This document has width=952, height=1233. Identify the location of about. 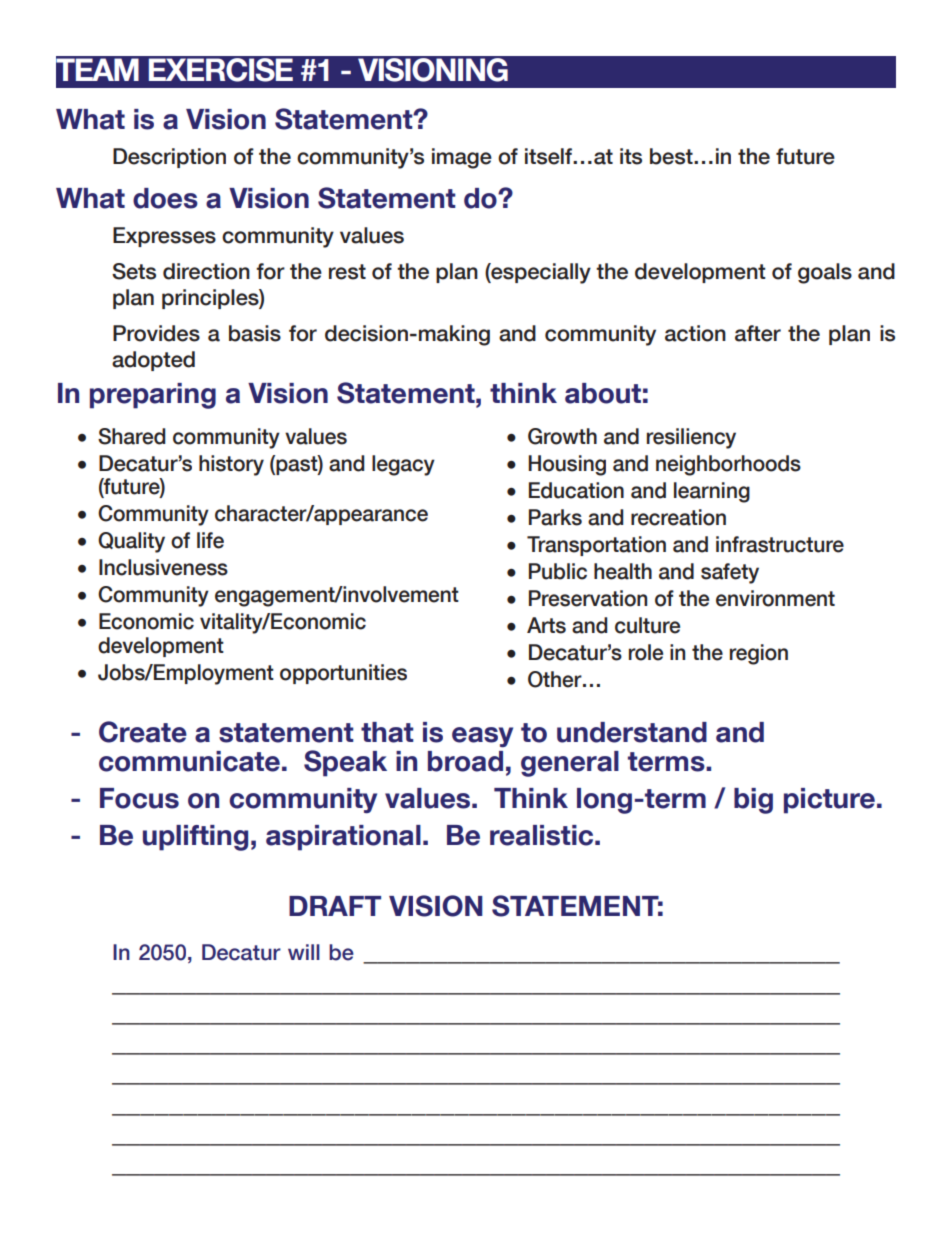
(603, 393).
